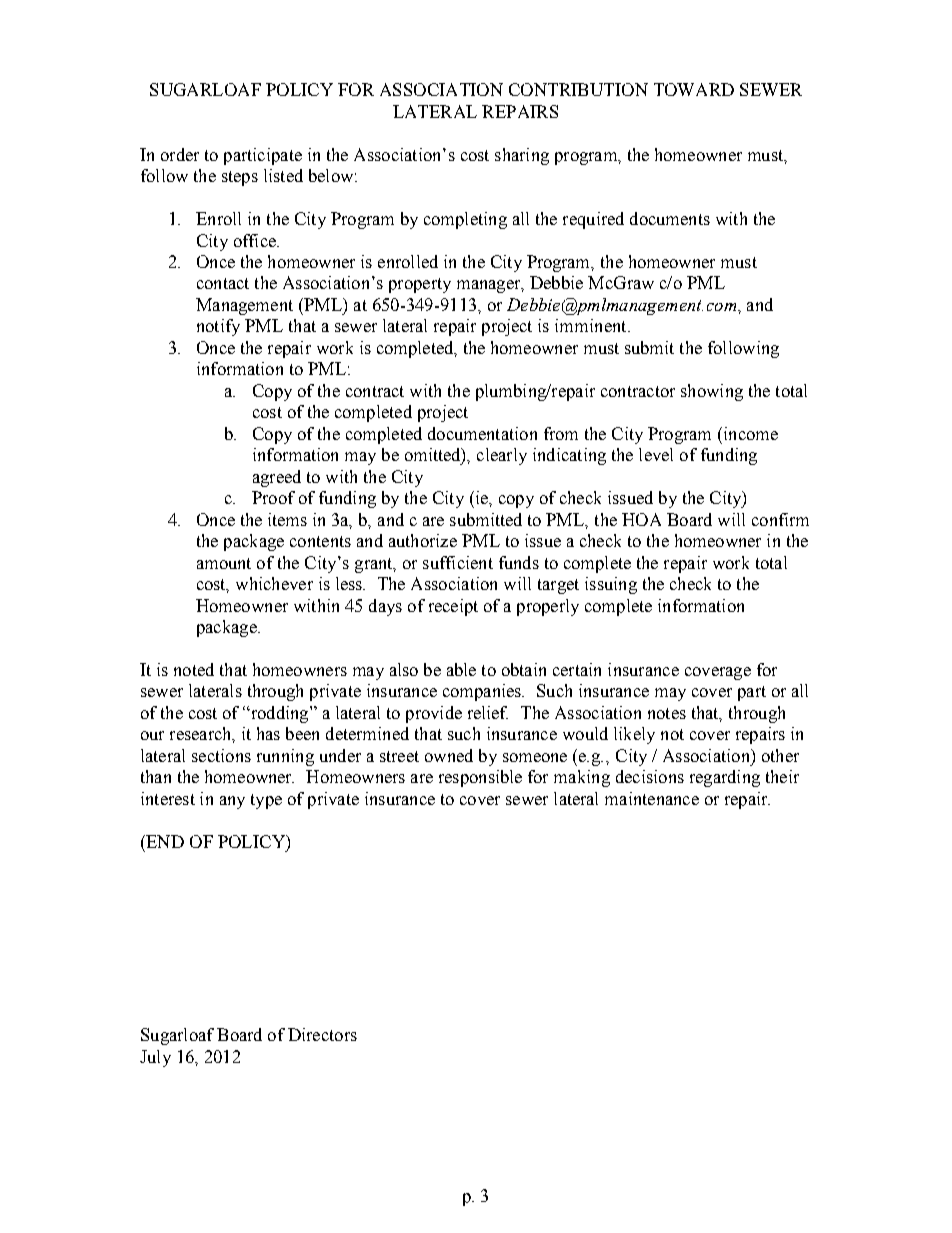 The image size is (952, 1233). I want to click on responsible, so click(480, 778).
